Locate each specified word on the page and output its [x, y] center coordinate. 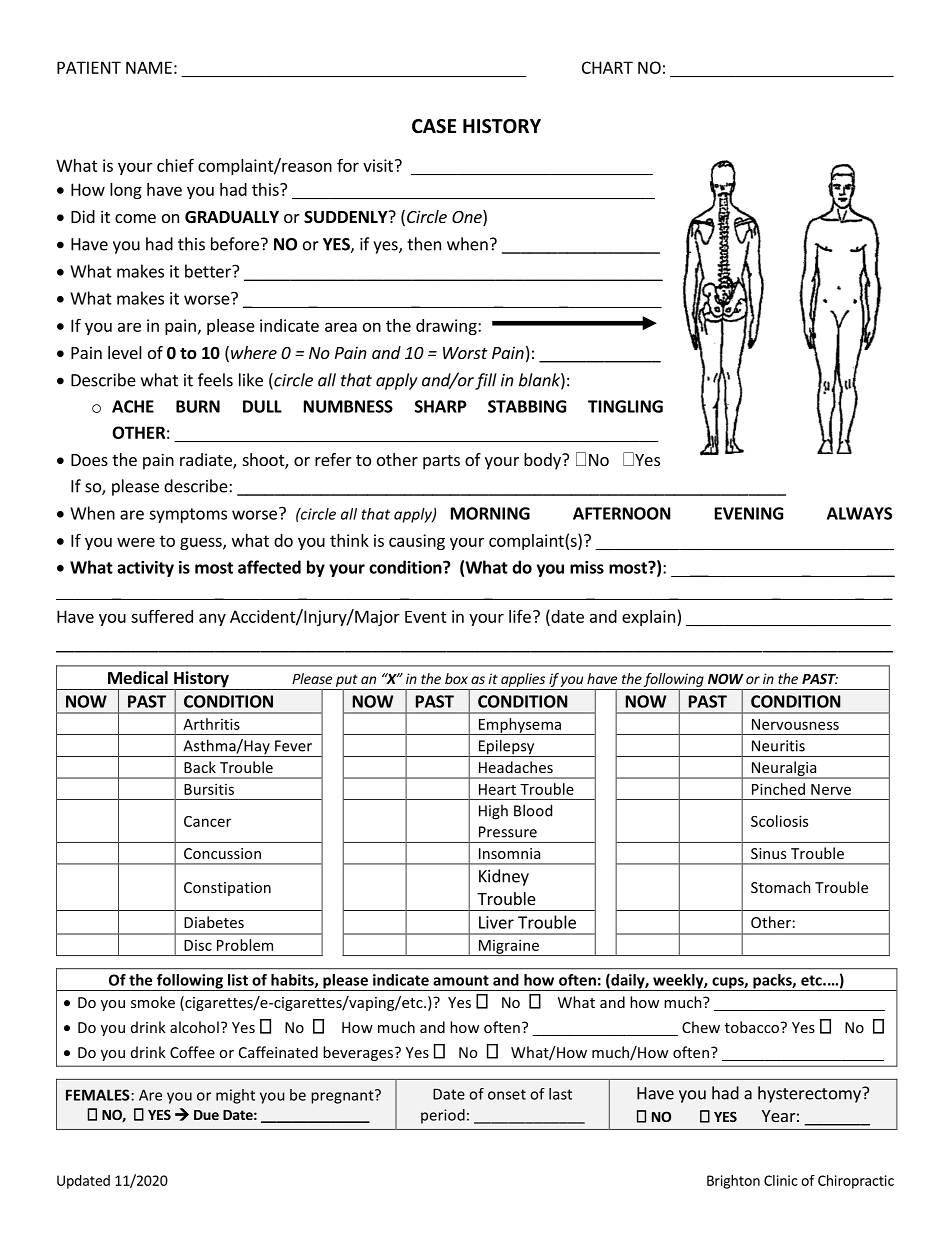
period [443, 1116]
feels [215, 380]
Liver [496, 922]
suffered [162, 616]
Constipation [227, 889]
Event [426, 617]
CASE [434, 126]
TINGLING [625, 406]
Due [206, 1115]
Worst [465, 353]
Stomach [781, 887]
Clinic [781, 1180]
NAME [149, 67]
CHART [607, 67]
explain [648, 618]
